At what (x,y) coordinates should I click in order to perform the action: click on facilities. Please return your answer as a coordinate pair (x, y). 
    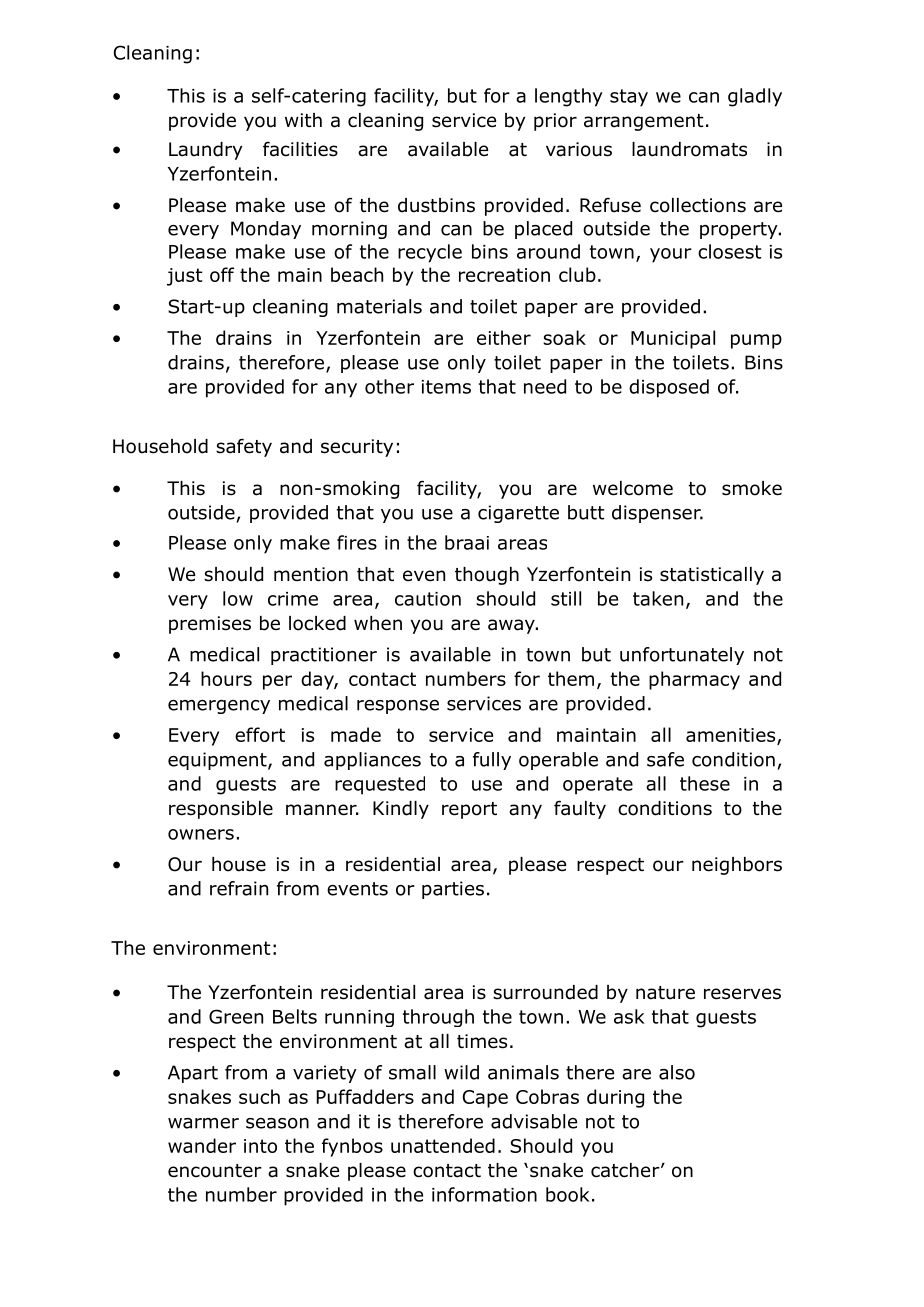
    Looking at the image, I should click on (300, 149).
